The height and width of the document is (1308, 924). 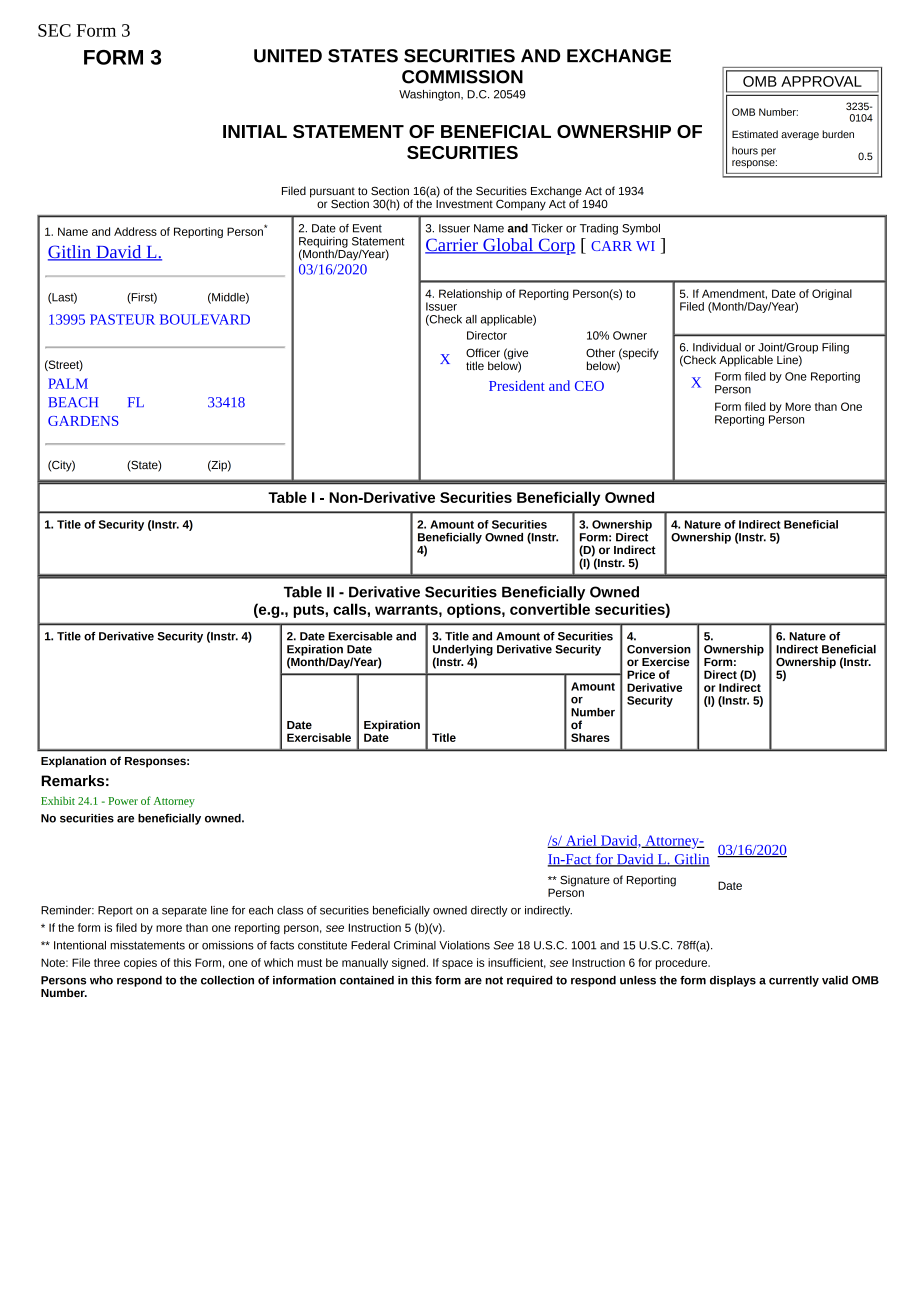 I want to click on Conversion, so click(x=659, y=649).
